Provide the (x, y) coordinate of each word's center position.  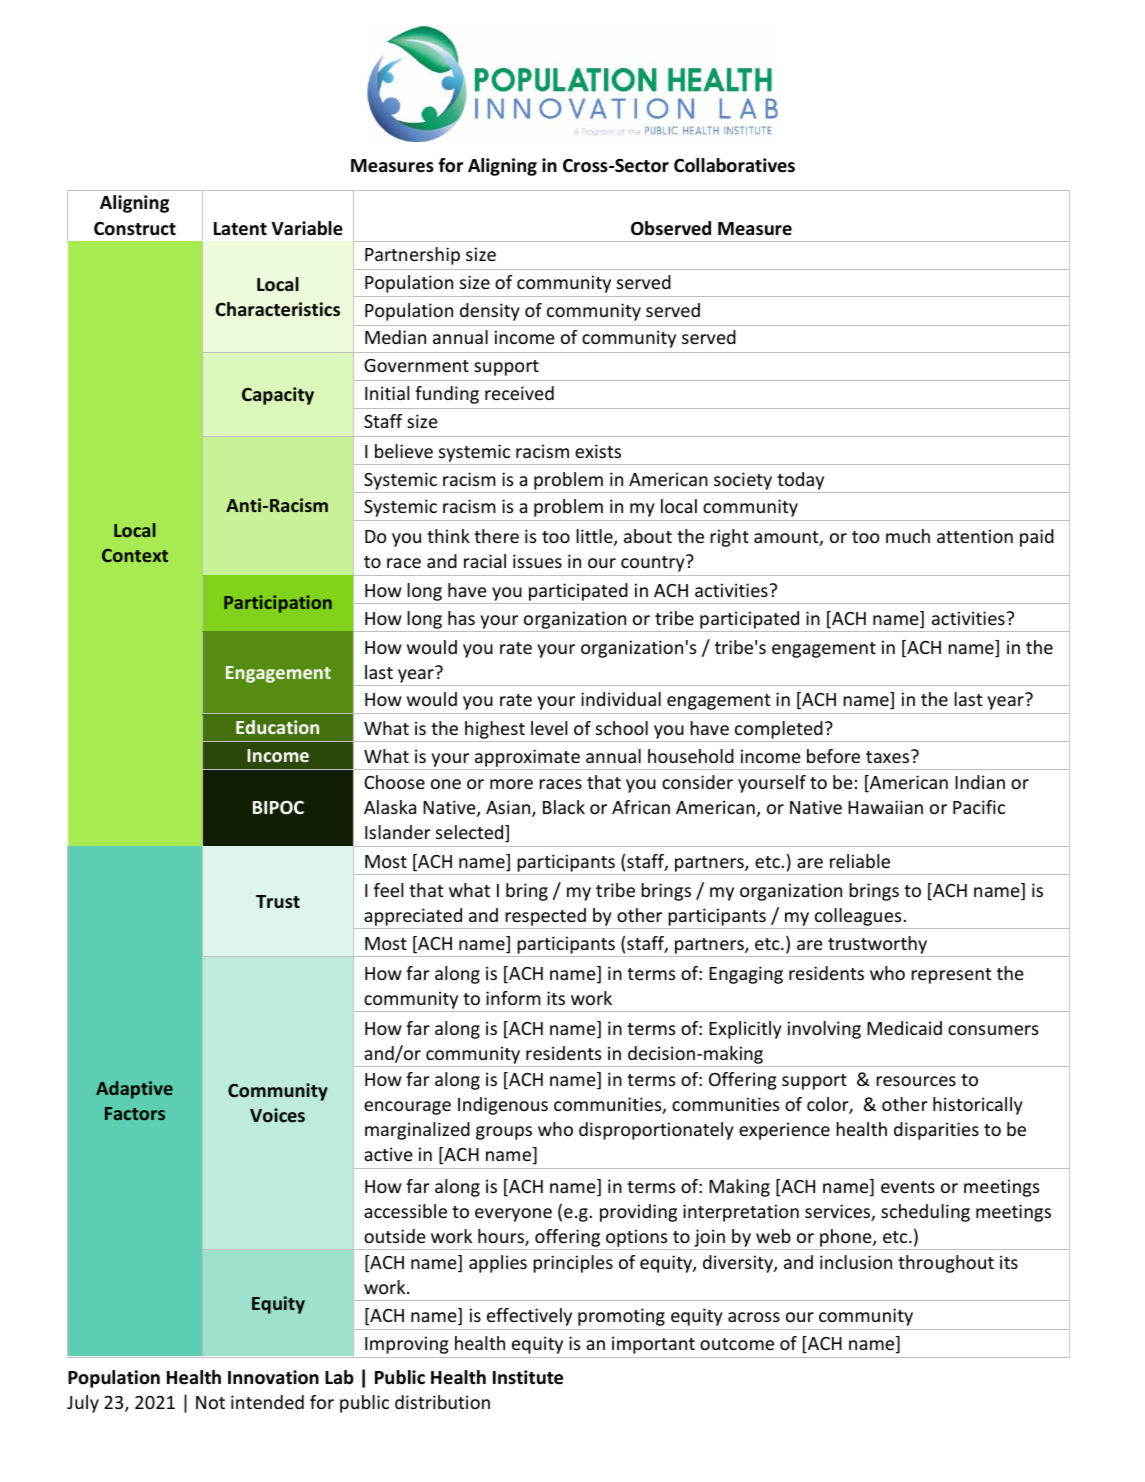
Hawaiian (885, 807)
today (800, 481)
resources (916, 1081)
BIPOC (278, 807)
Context (135, 555)
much (908, 536)
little (595, 537)
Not (210, 1402)
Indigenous (503, 1106)
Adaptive (134, 1090)
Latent (240, 229)
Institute (528, 1377)
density (490, 312)
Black (564, 807)
